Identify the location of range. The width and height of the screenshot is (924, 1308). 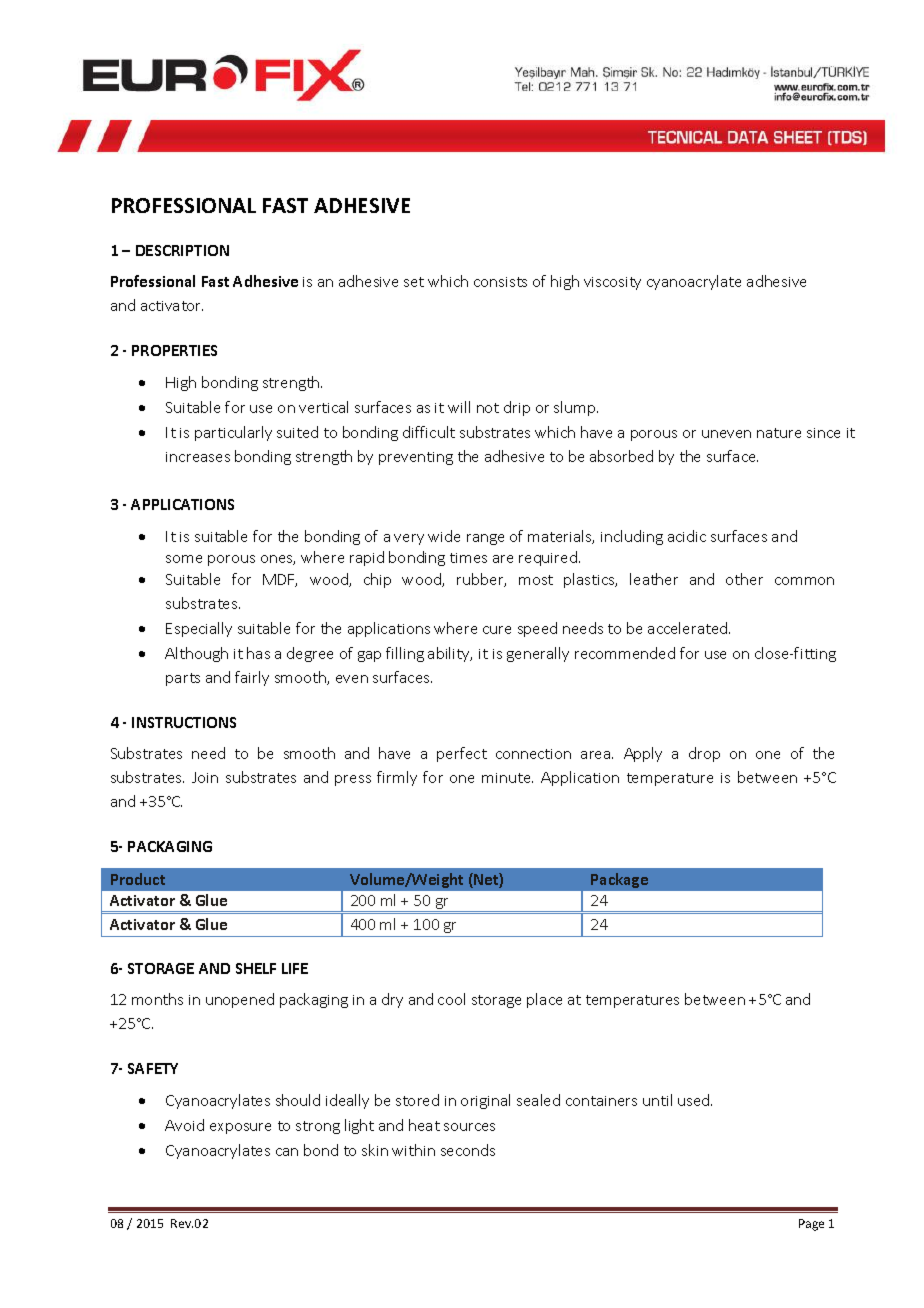
(485, 539).
